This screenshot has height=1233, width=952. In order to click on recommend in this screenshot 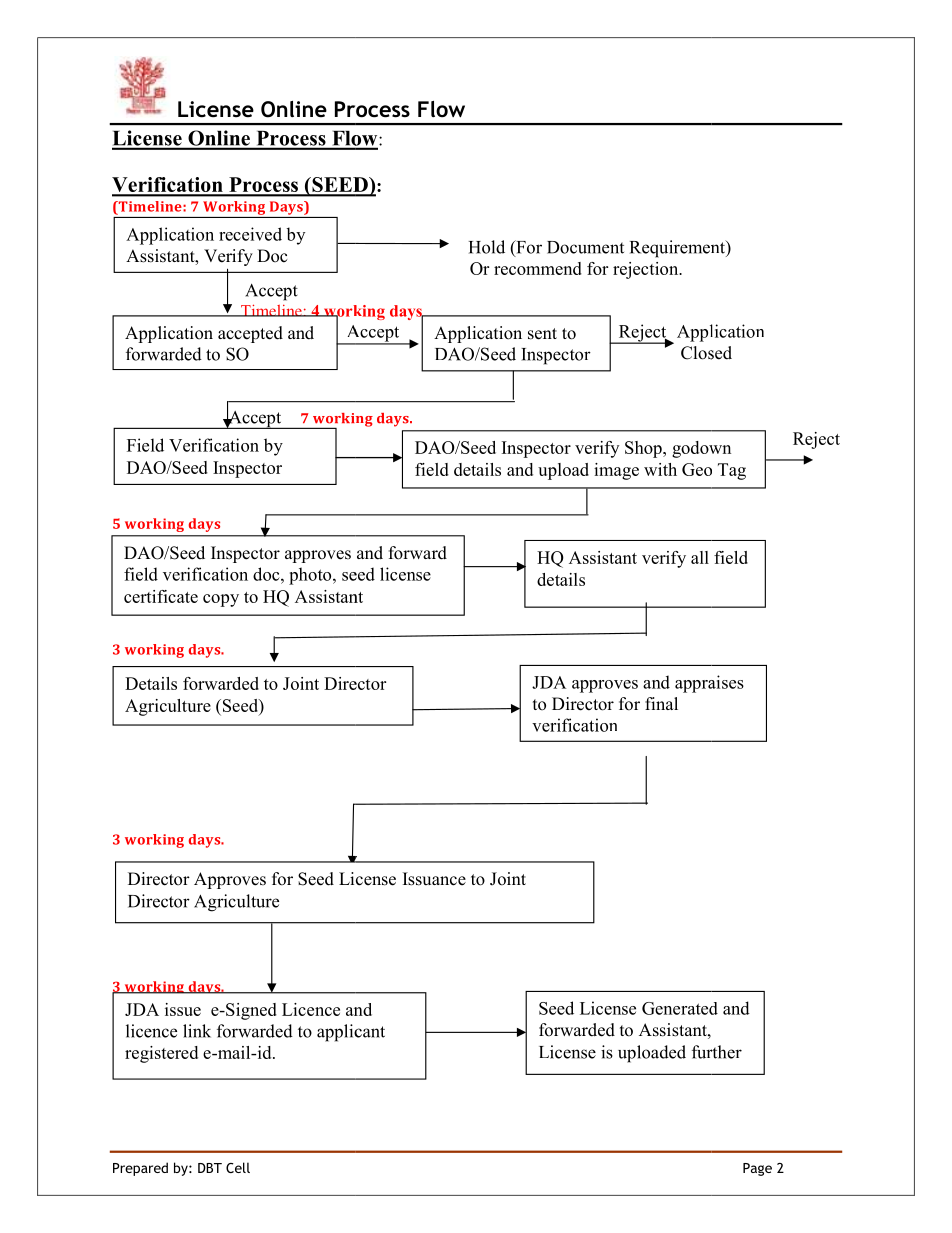, I will do `click(538, 268)`.
